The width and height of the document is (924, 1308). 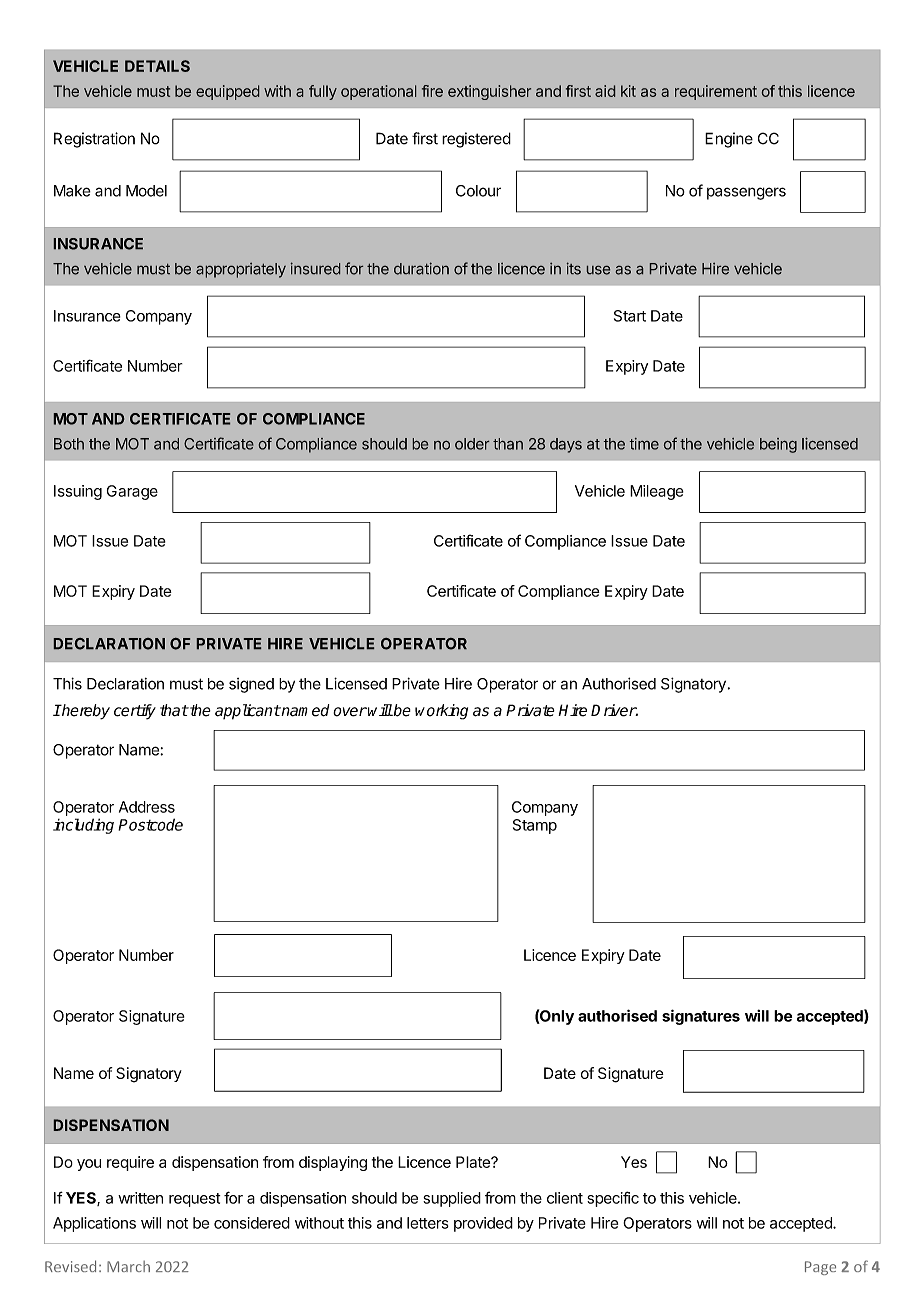 I want to click on working, so click(x=441, y=712).
